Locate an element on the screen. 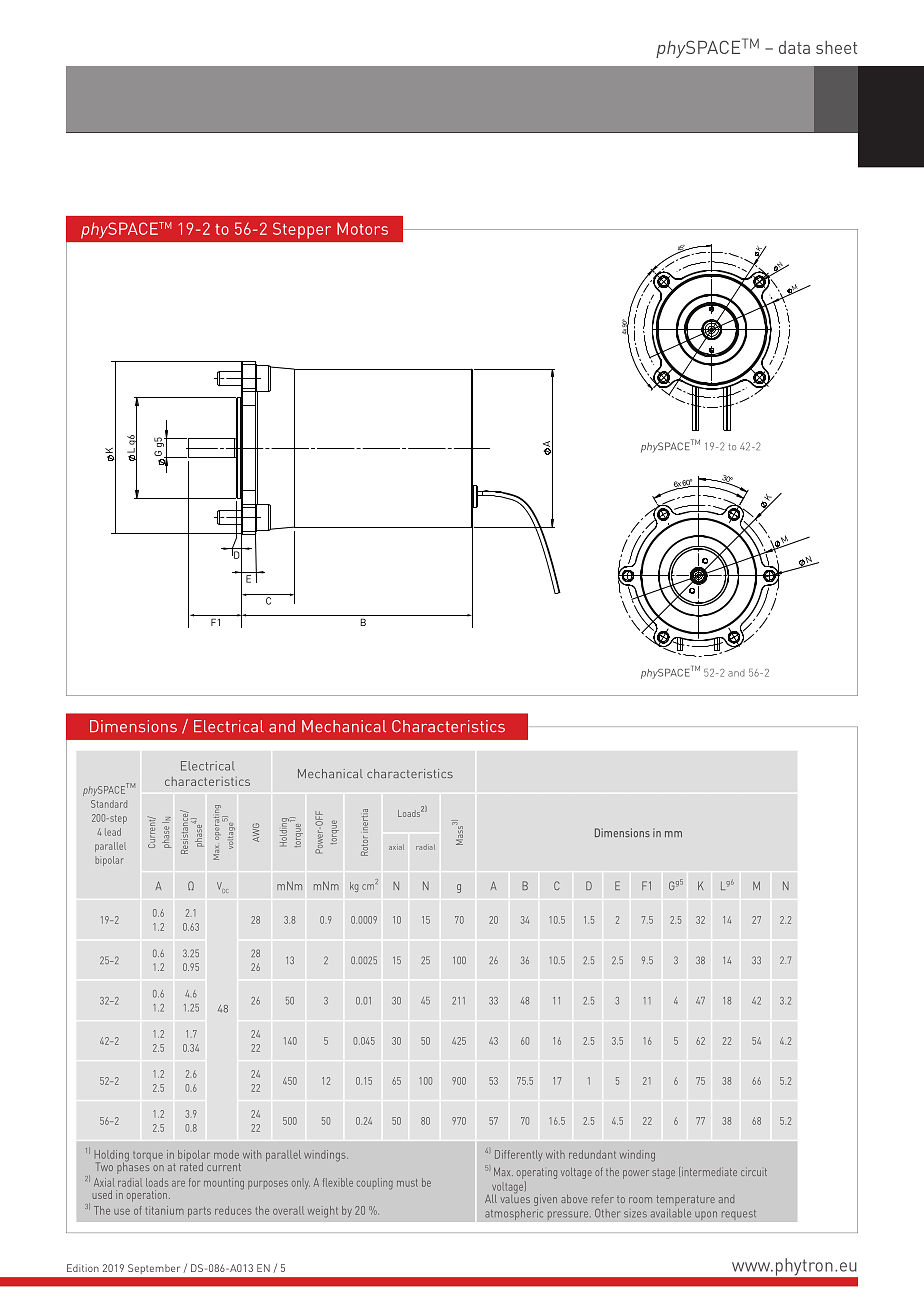 The width and height of the screenshot is (924, 1308). titanium is located at coordinates (165, 1210).
